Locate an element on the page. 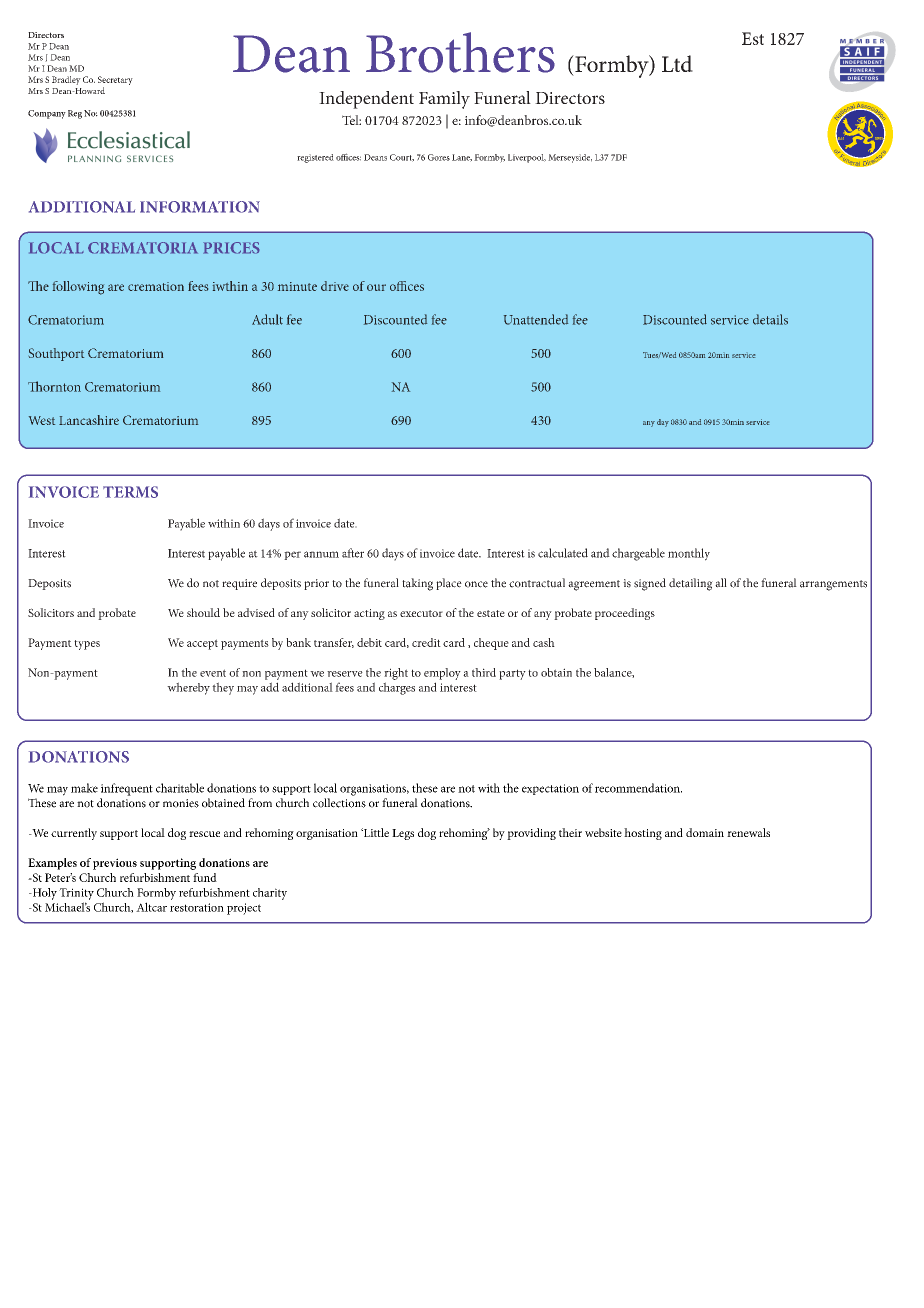 The image size is (924, 1308). should is located at coordinates (203, 612).
